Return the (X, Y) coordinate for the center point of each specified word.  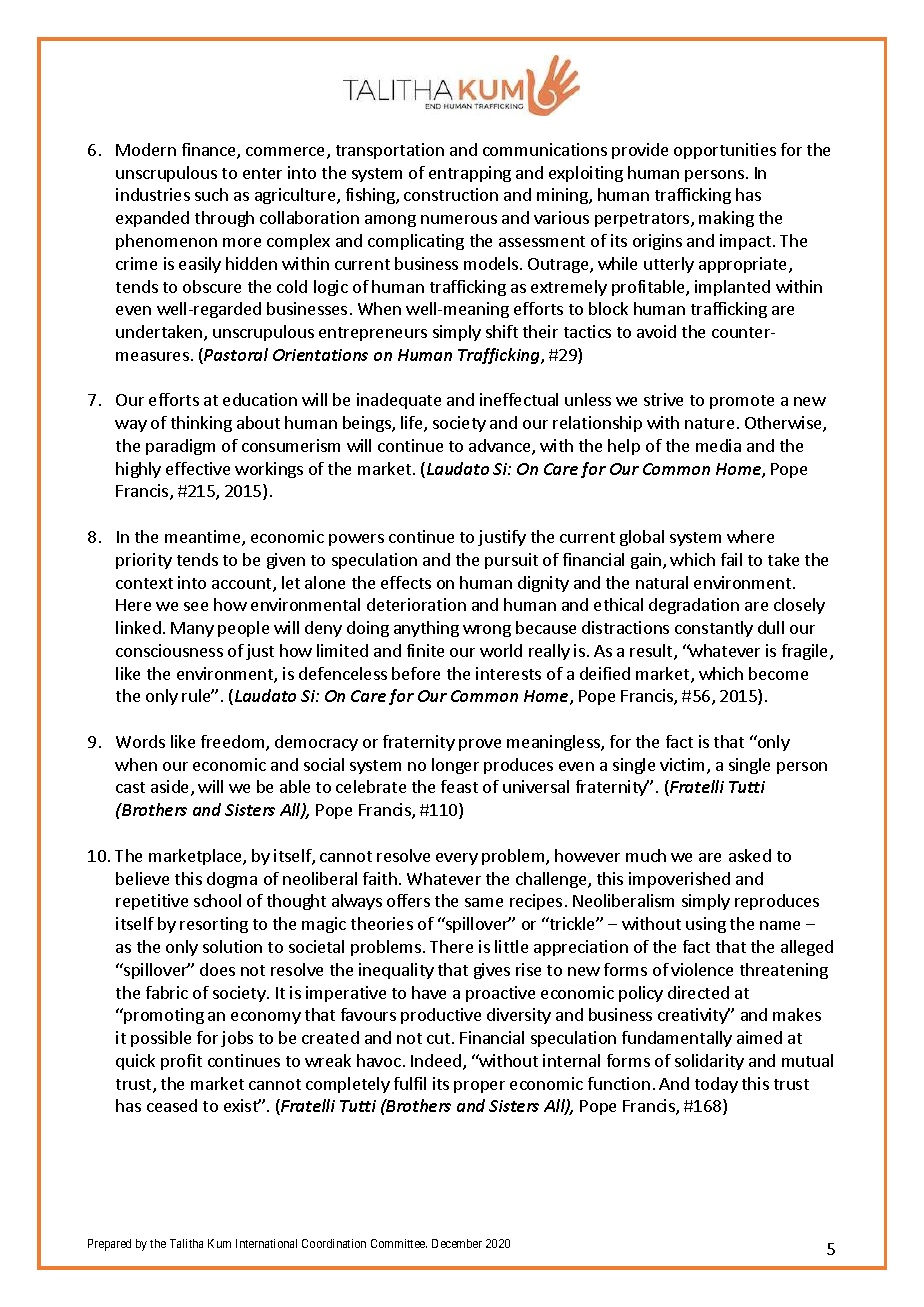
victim (684, 766)
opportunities (725, 151)
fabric (167, 992)
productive (441, 1016)
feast (459, 786)
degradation (694, 606)
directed (698, 992)
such (211, 194)
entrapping (470, 174)
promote (742, 402)
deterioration (416, 604)
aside (171, 788)
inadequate (399, 401)
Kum (219, 1243)
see (196, 606)
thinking (201, 424)
